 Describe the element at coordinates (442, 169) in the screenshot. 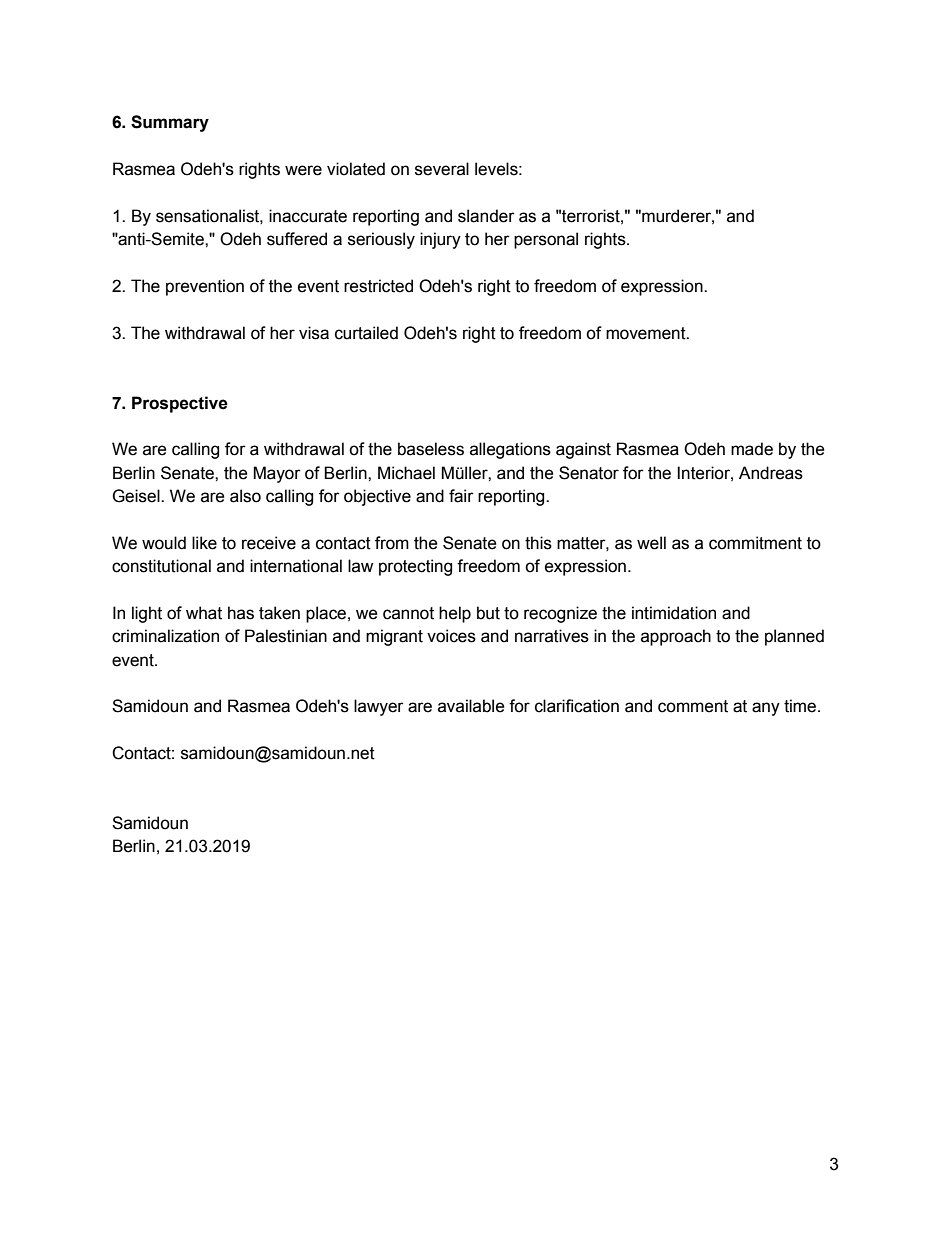

I see `several` at that location.
